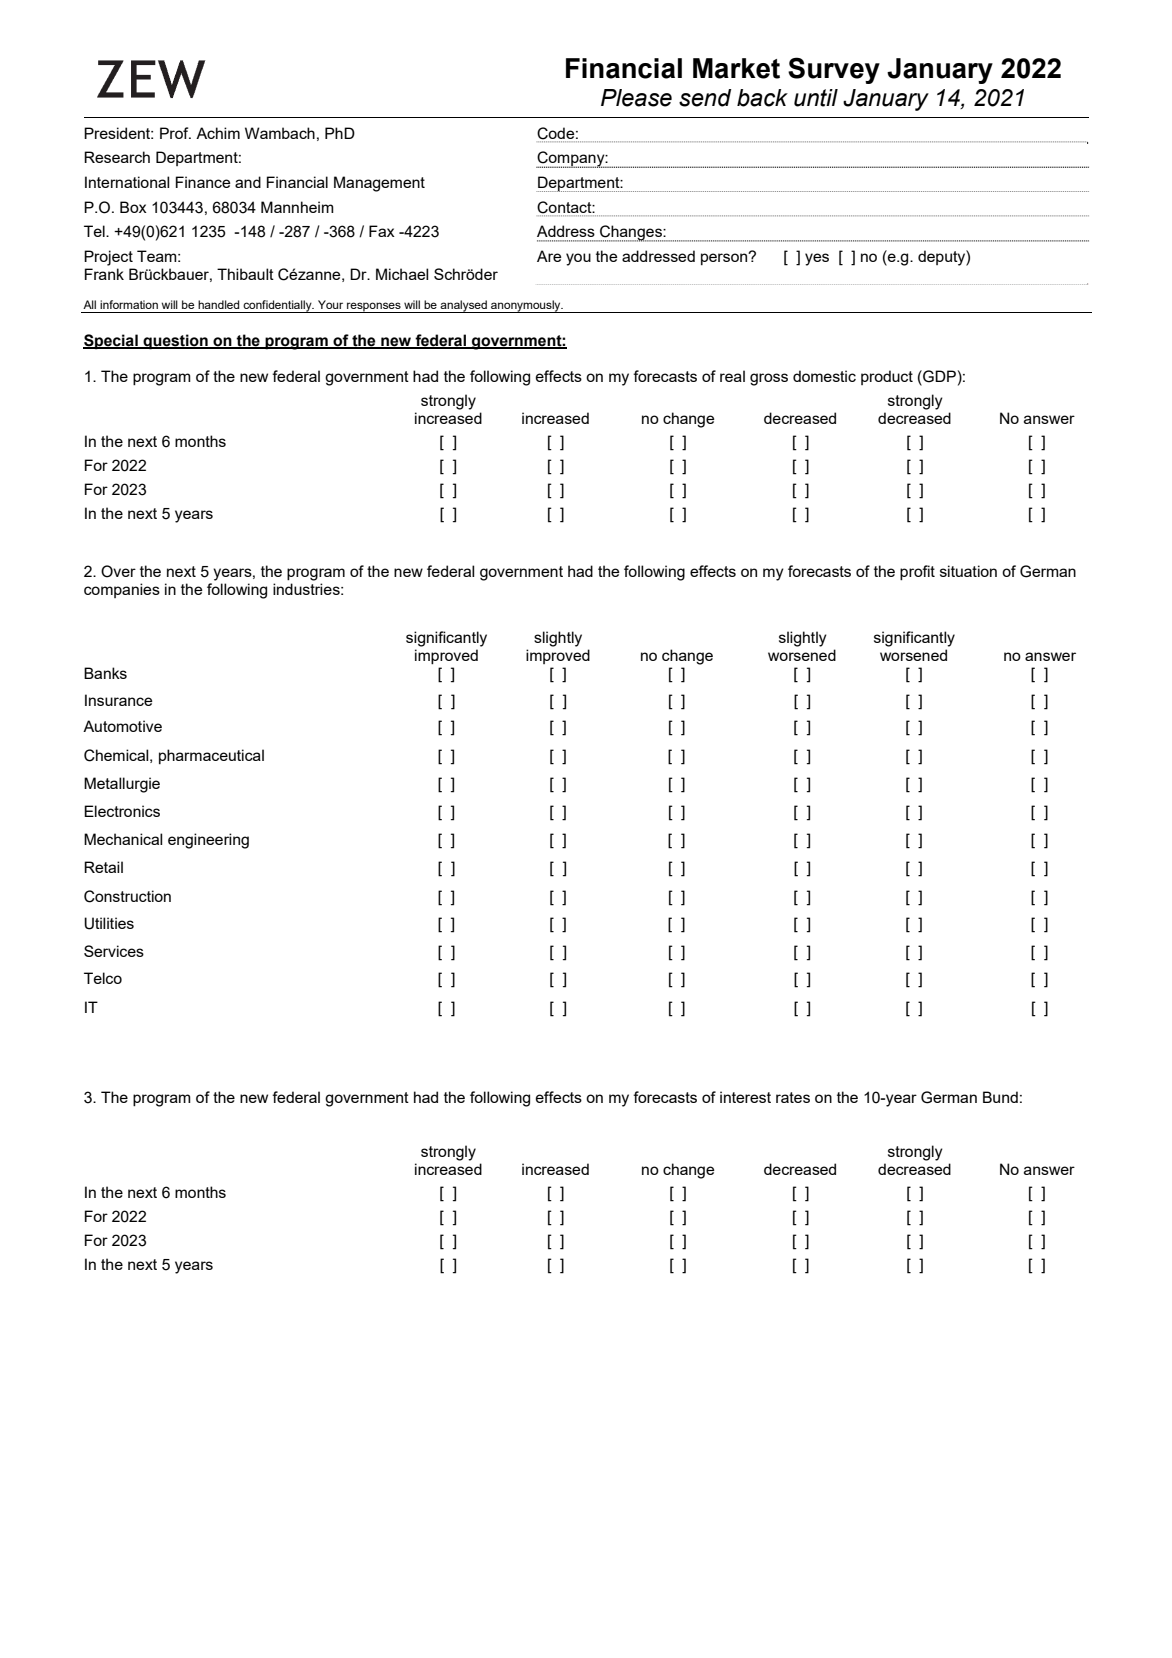 Image resolution: width=1172 pixels, height=1658 pixels. Describe the element at coordinates (127, 896) in the screenshot. I see `Construction` at that location.
